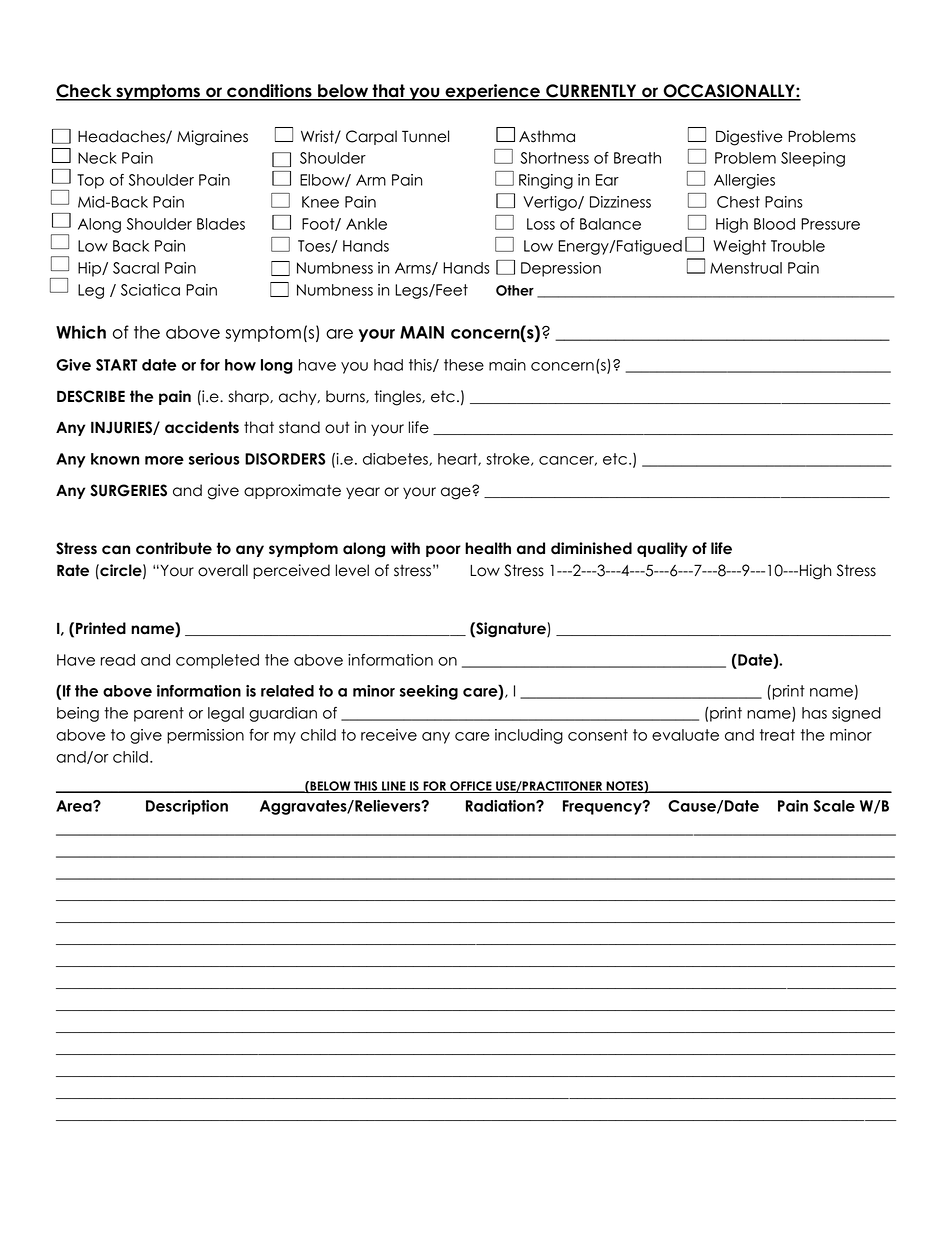 This screenshot has width=952, height=1233. I want to click on experience, so click(493, 92).
